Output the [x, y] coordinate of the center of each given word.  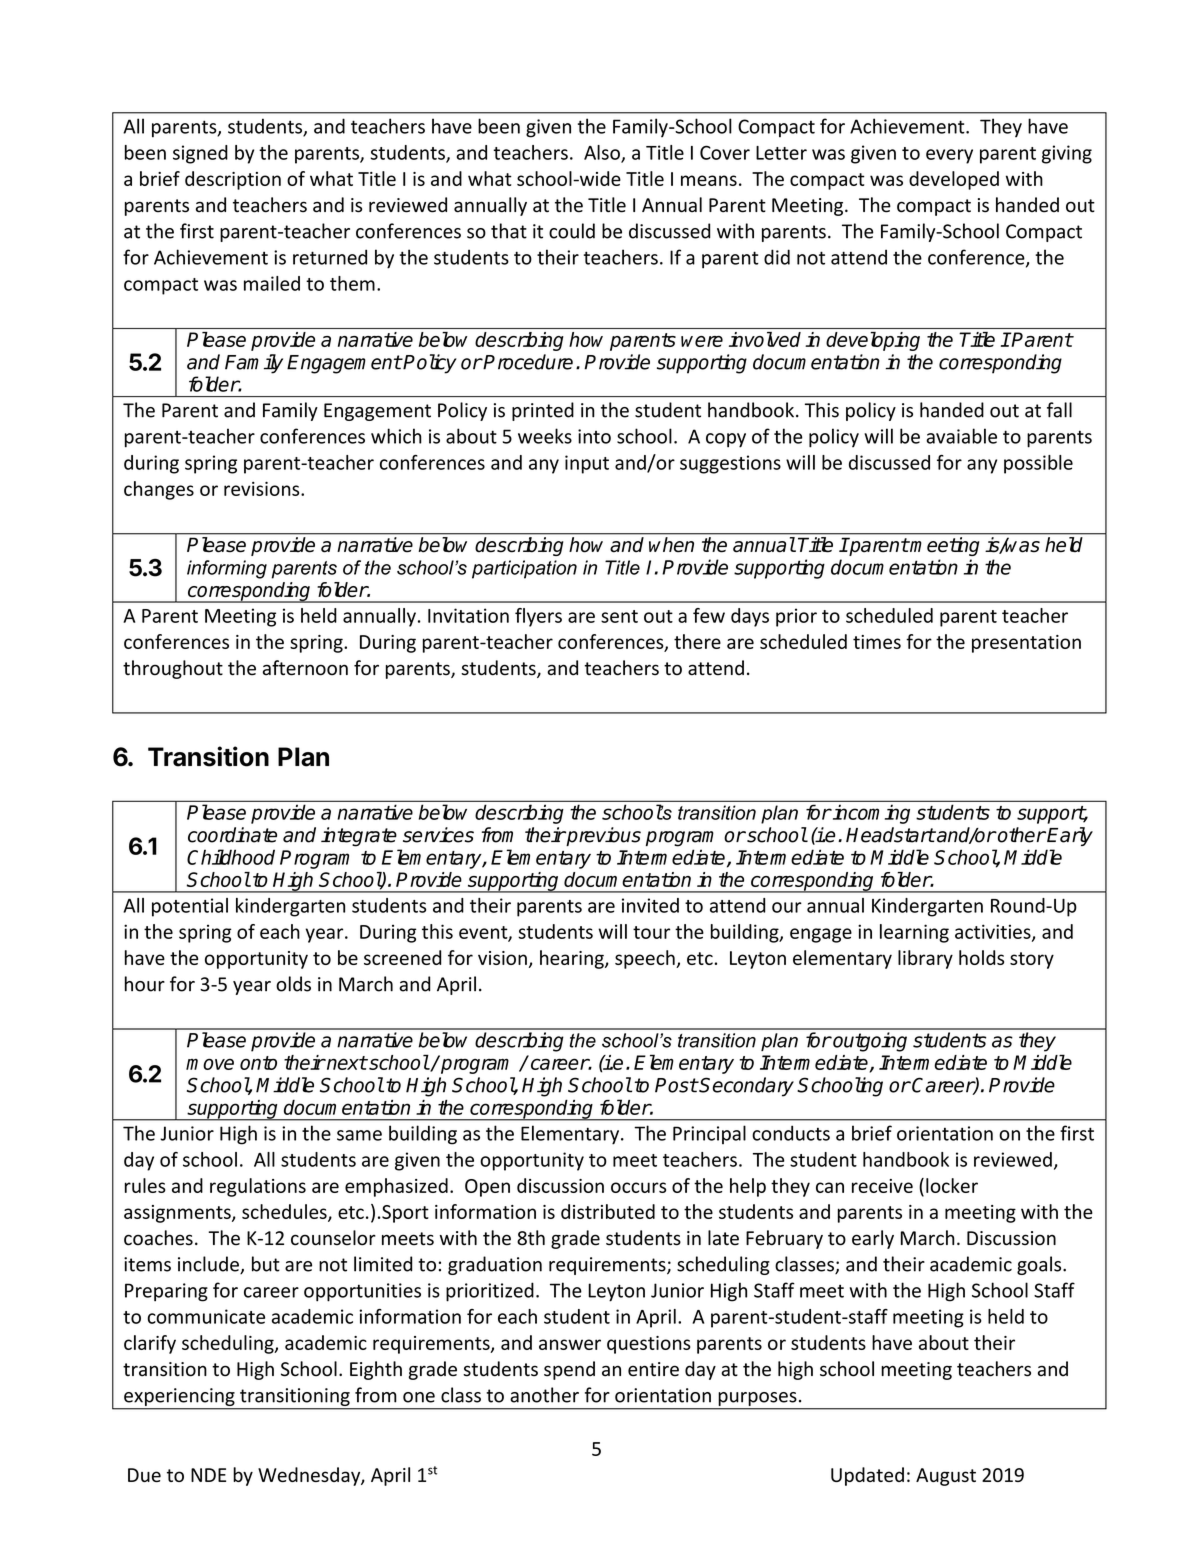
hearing [573, 959]
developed [954, 180]
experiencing [179, 1397]
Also [603, 153]
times [877, 642]
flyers [538, 617]
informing [227, 569]
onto [258, 1063]
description [233, 180]
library [925, 959]
